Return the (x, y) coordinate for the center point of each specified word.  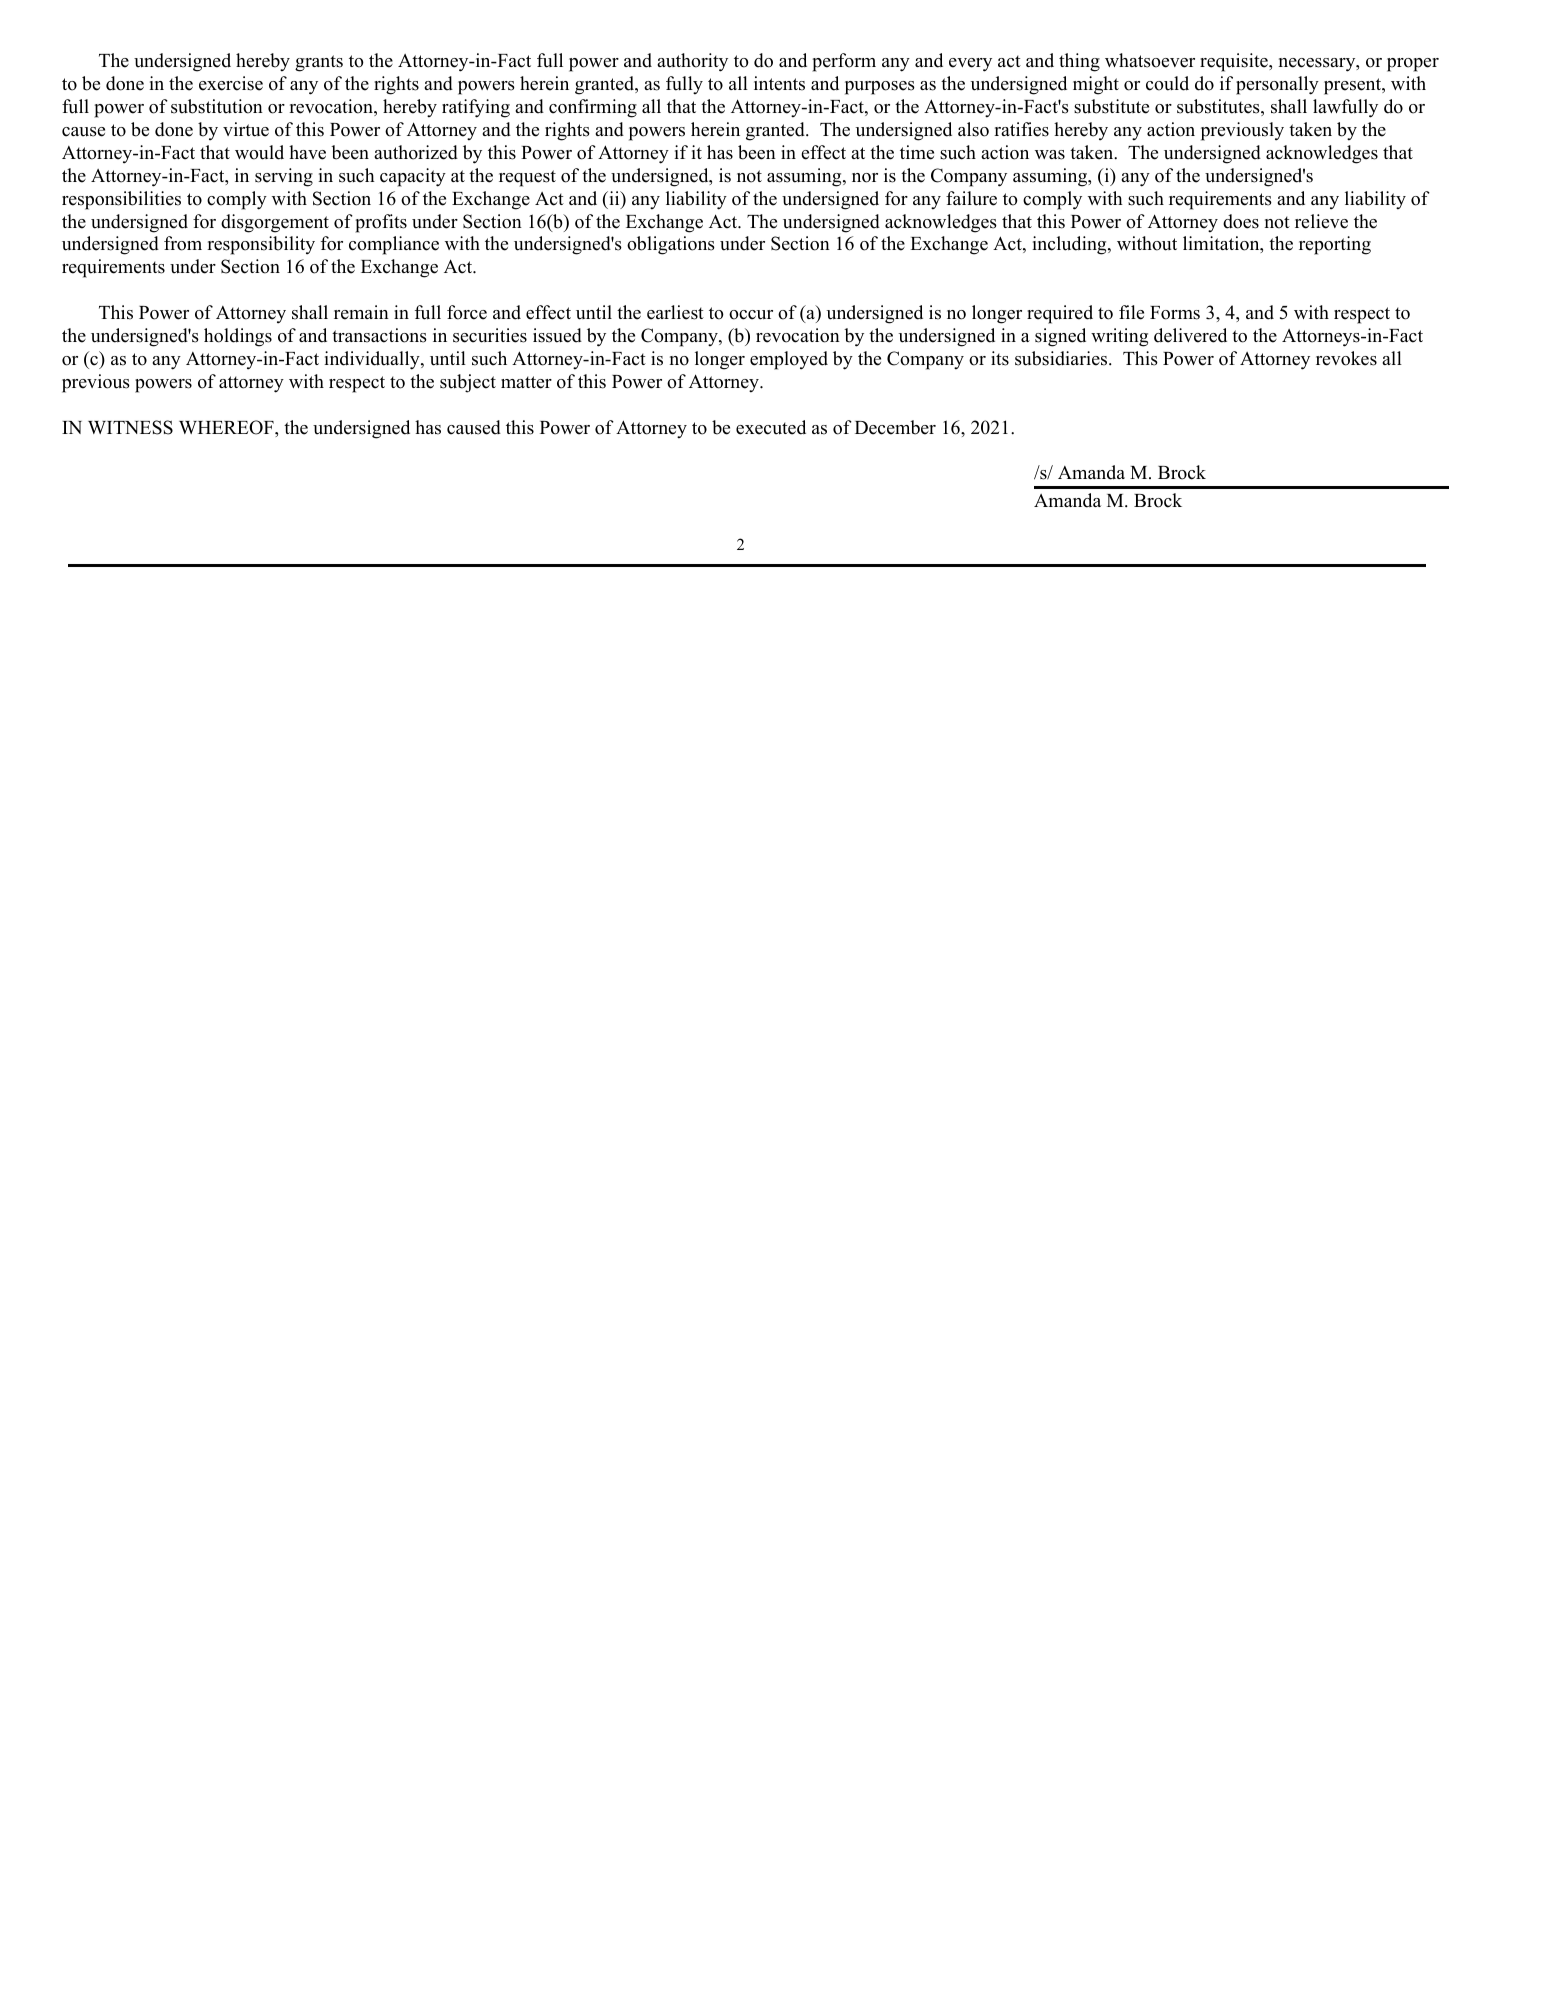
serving (284, 177)
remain (361, 312)
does (1241, 221)
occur (751, 315)
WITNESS (130, 427)
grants (319, 63)
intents (779, 83)
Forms (1175, 313)
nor (865, 178)
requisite (1235, 62)
